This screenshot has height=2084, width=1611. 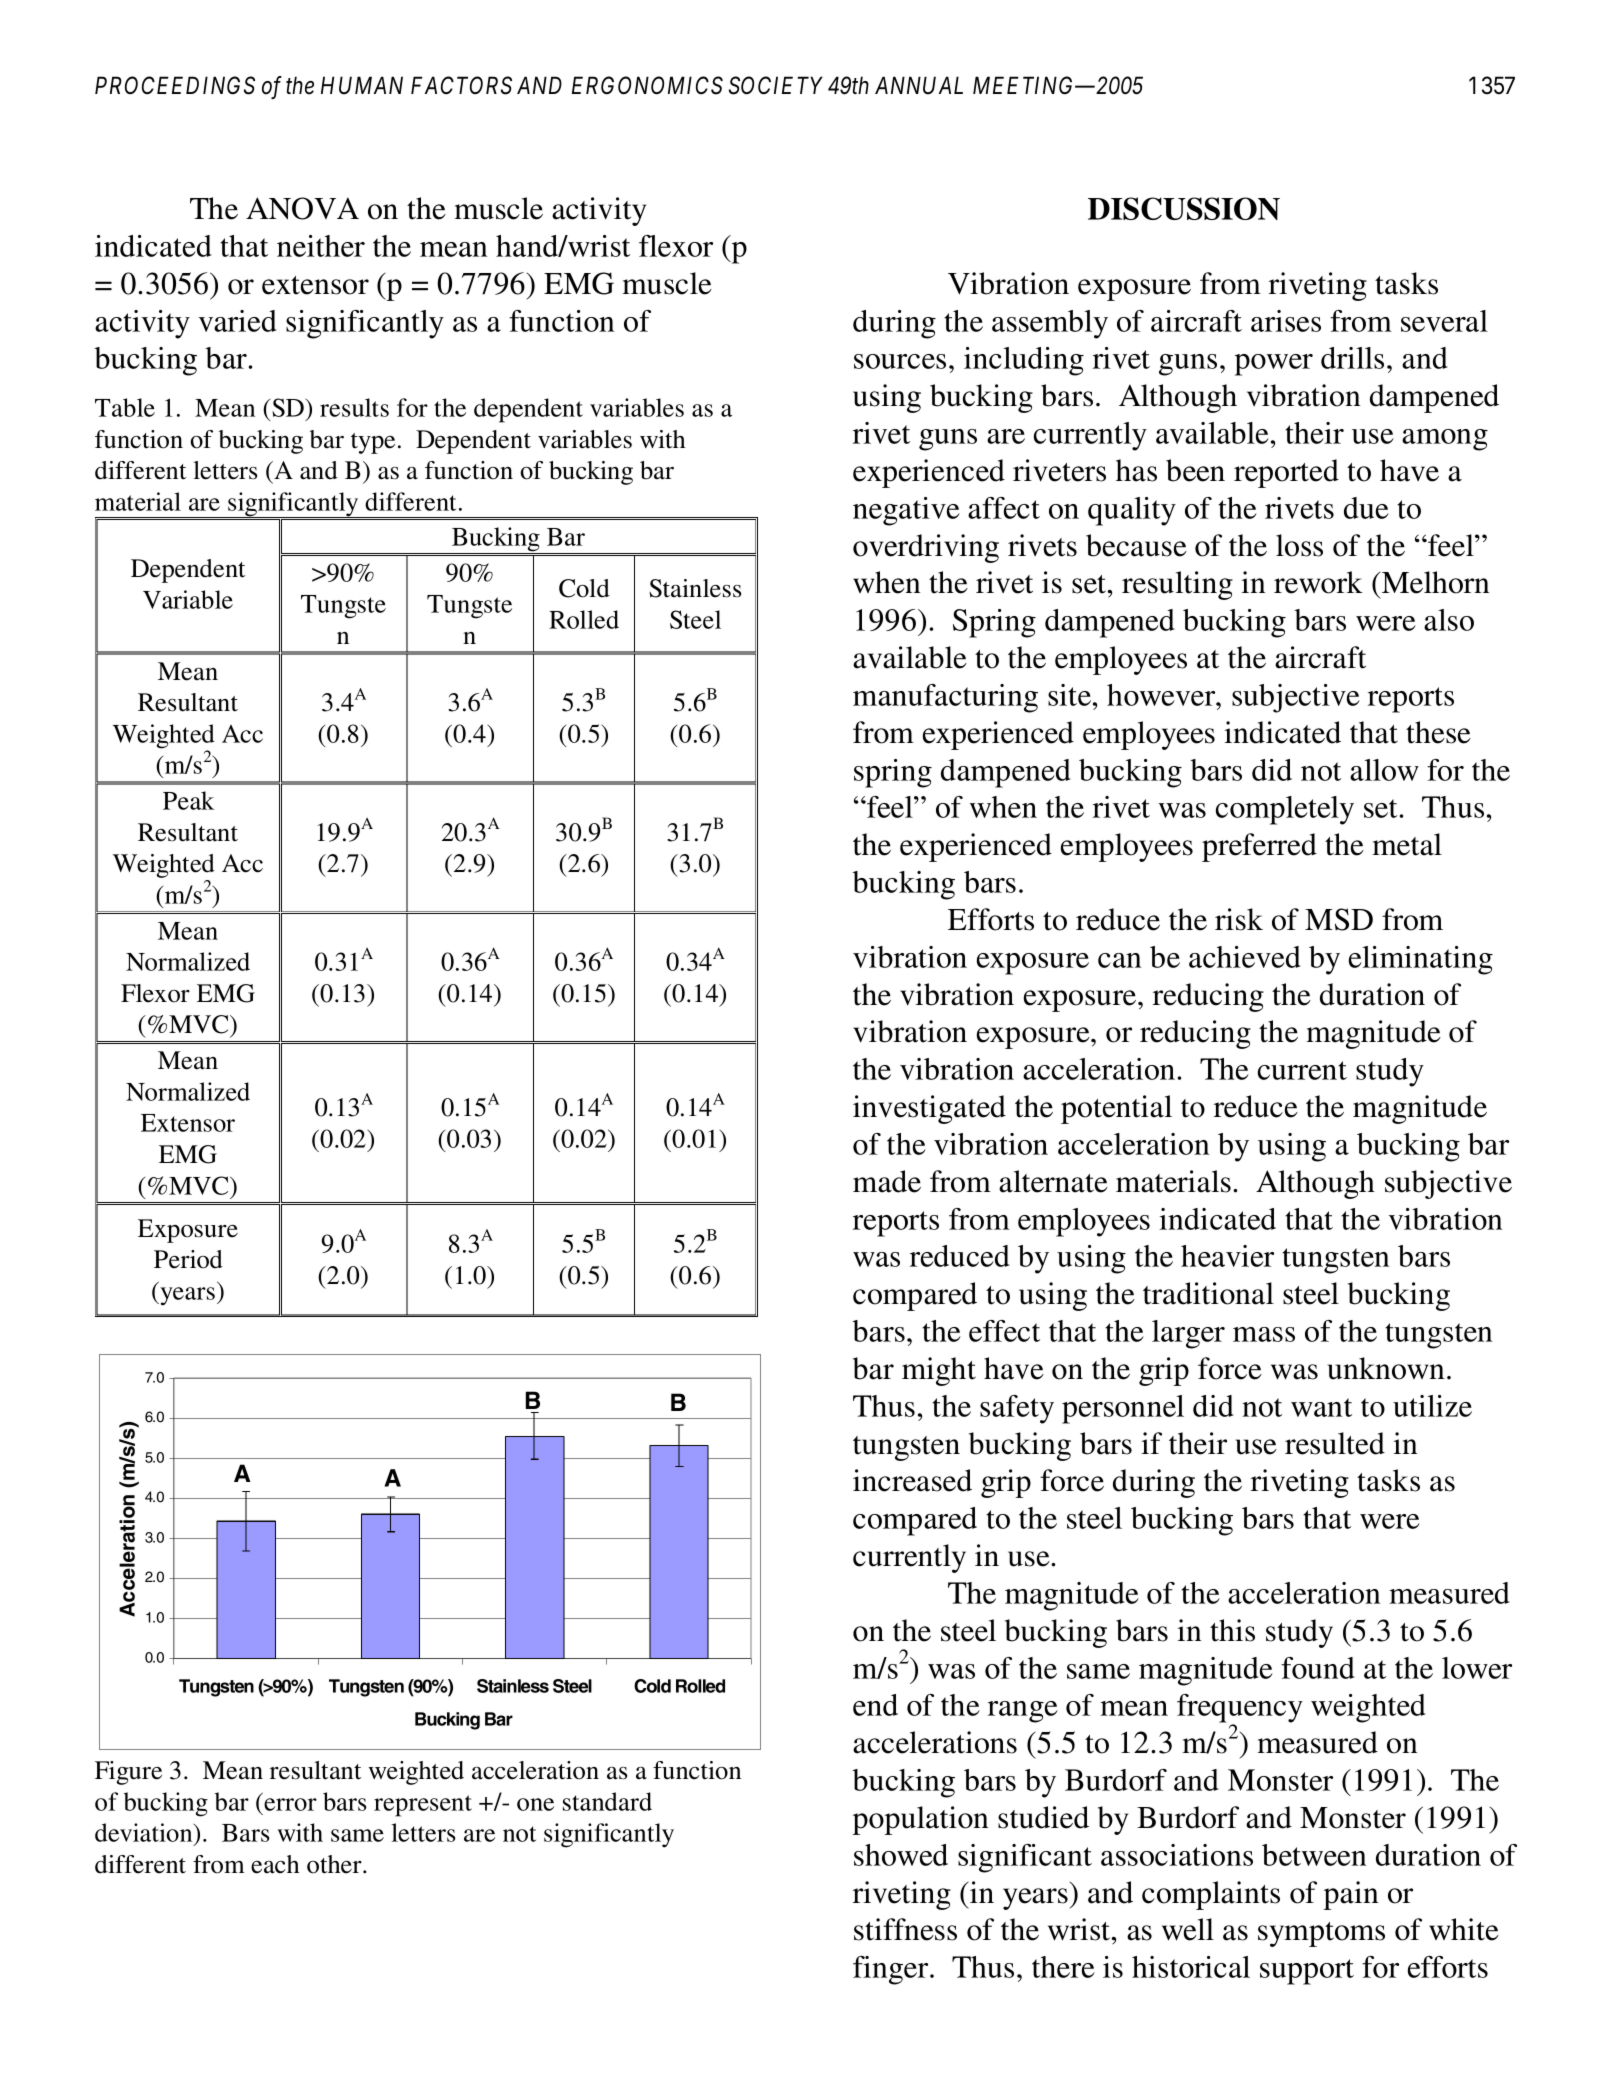 I want to click on mass, so click(x=1264, y=1334).
